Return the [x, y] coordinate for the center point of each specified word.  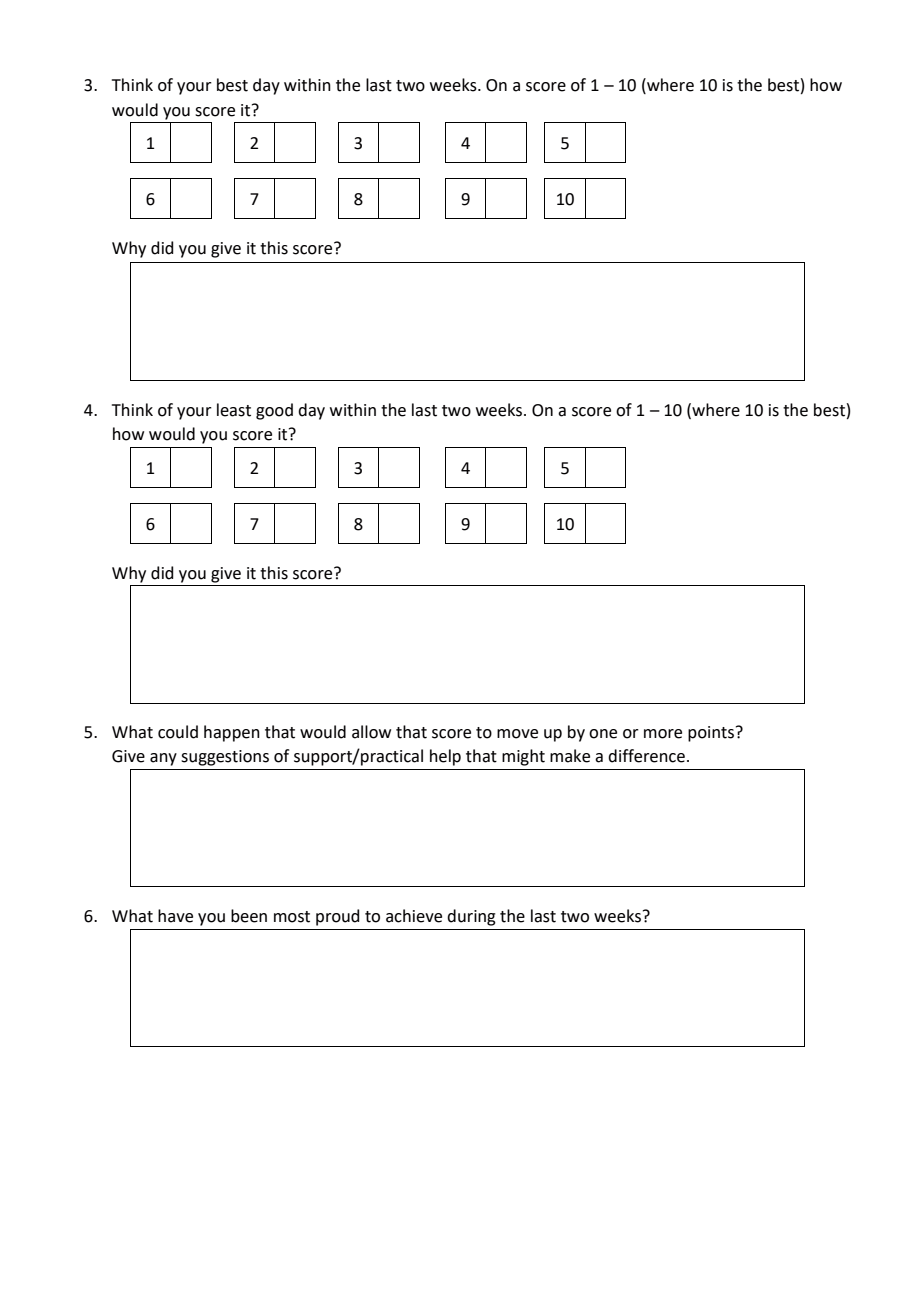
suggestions [225, 758]
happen [232, 733]
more [663, 734]
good [274, 411]
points [712, 734]
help [445, 757]
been [249, 916]
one [603, 734]
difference [646, 756]
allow [371, 732]
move [517, 734]
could [178, 732]
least [234, 410]
